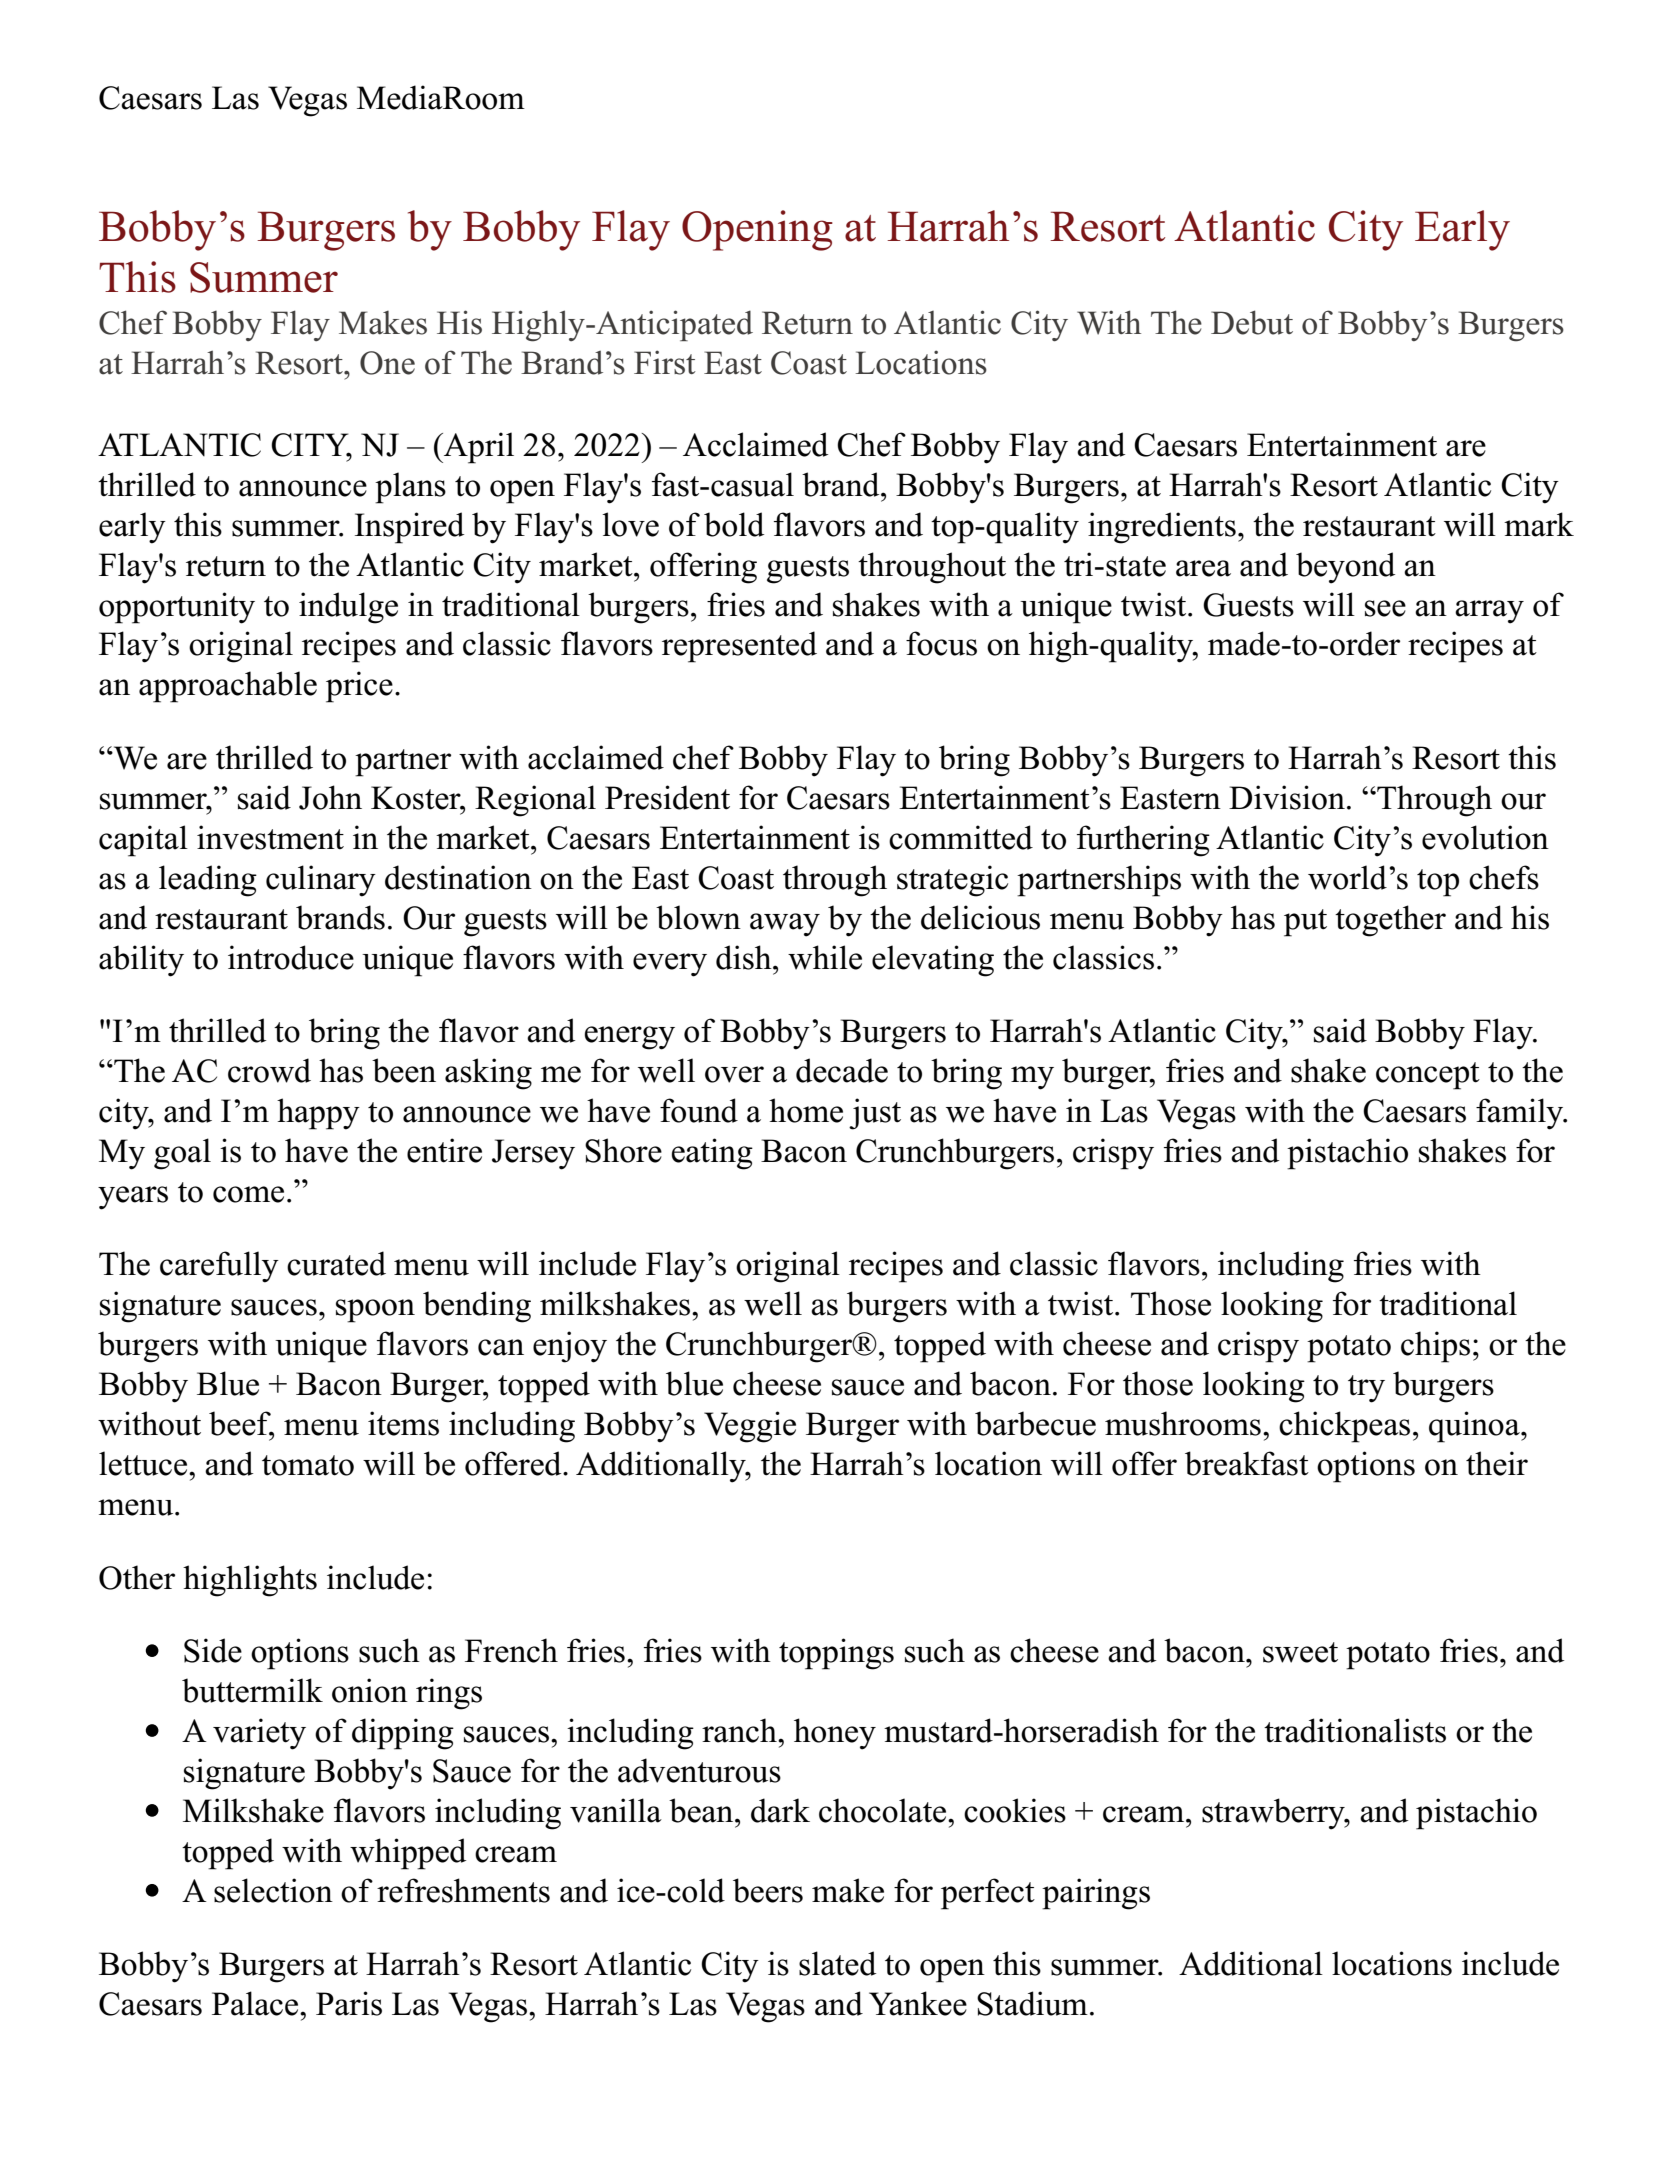 This page has width=1674, height=2166. What do you see at coordinates (1344, 1427) in the page?
I see `chickpeas` at bounding box center [1344, 1427].
